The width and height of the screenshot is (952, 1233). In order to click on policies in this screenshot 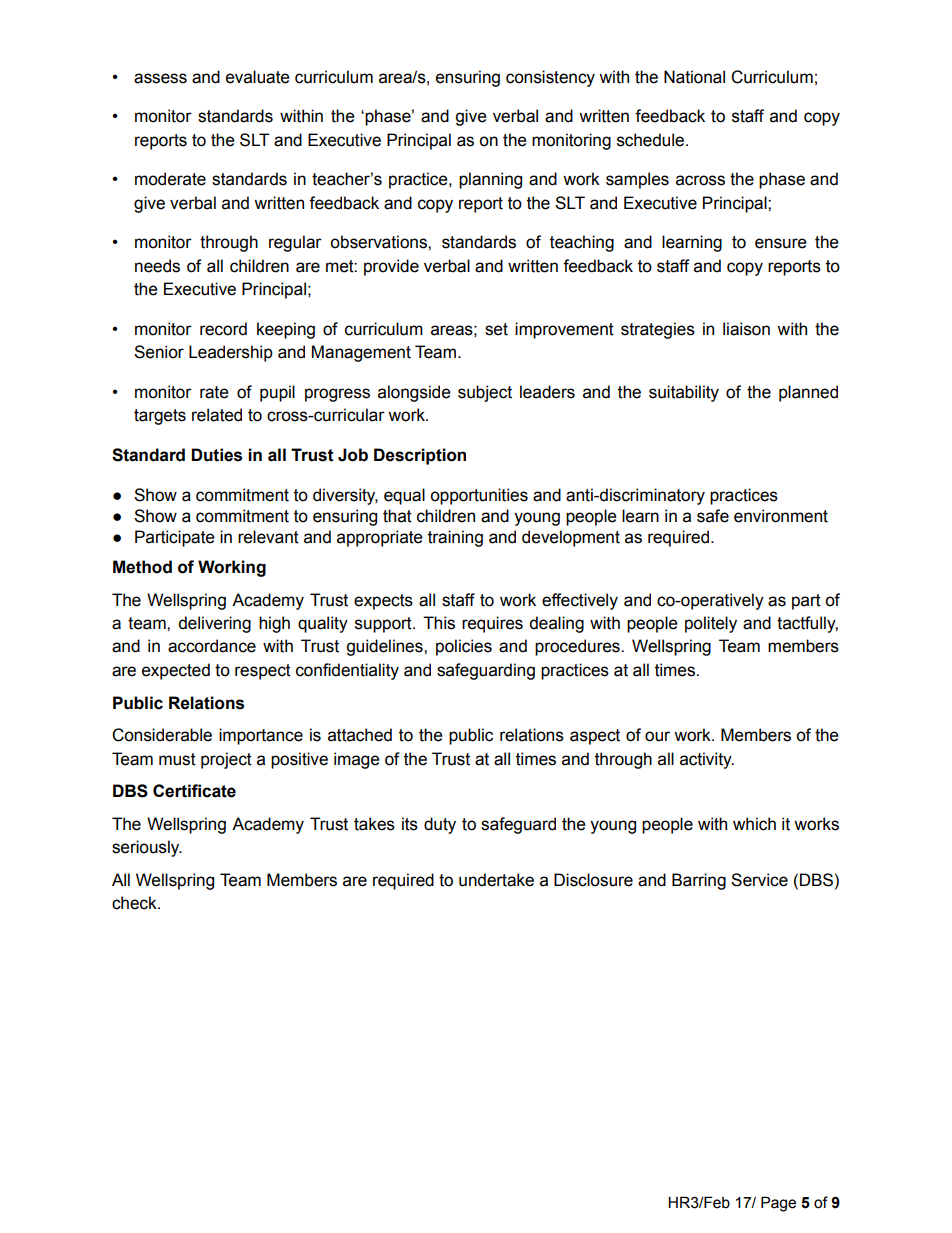, I will do `click(464, 647)`.
